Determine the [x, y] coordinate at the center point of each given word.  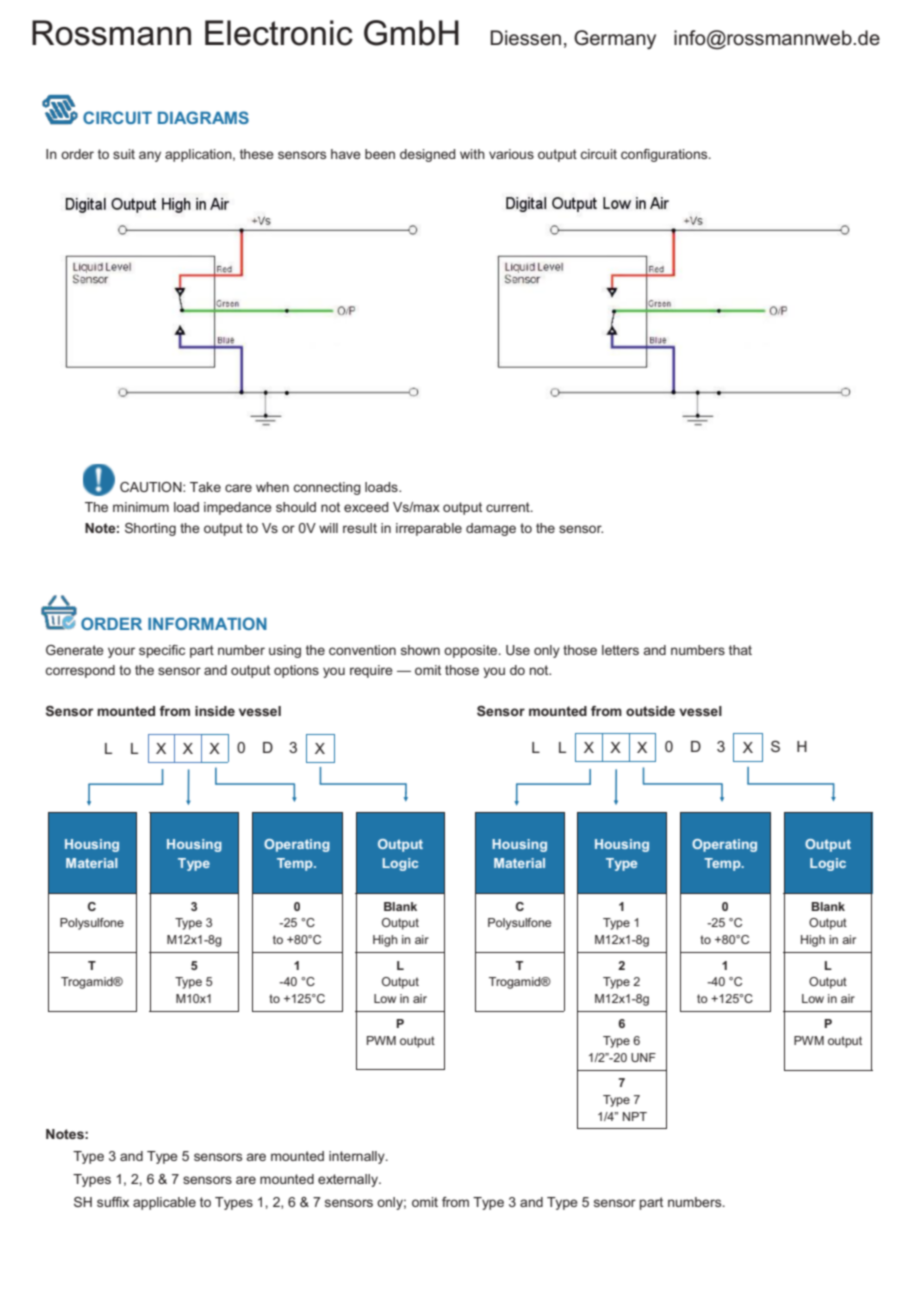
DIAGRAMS [203, 117]
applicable [164, 1203]
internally [358, 1157]
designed [427, 155]
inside [215, 711]
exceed [366, 507]
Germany [615, 39]
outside [650, 711]
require [371, 671]
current [509, 507]
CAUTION [152, 487]
